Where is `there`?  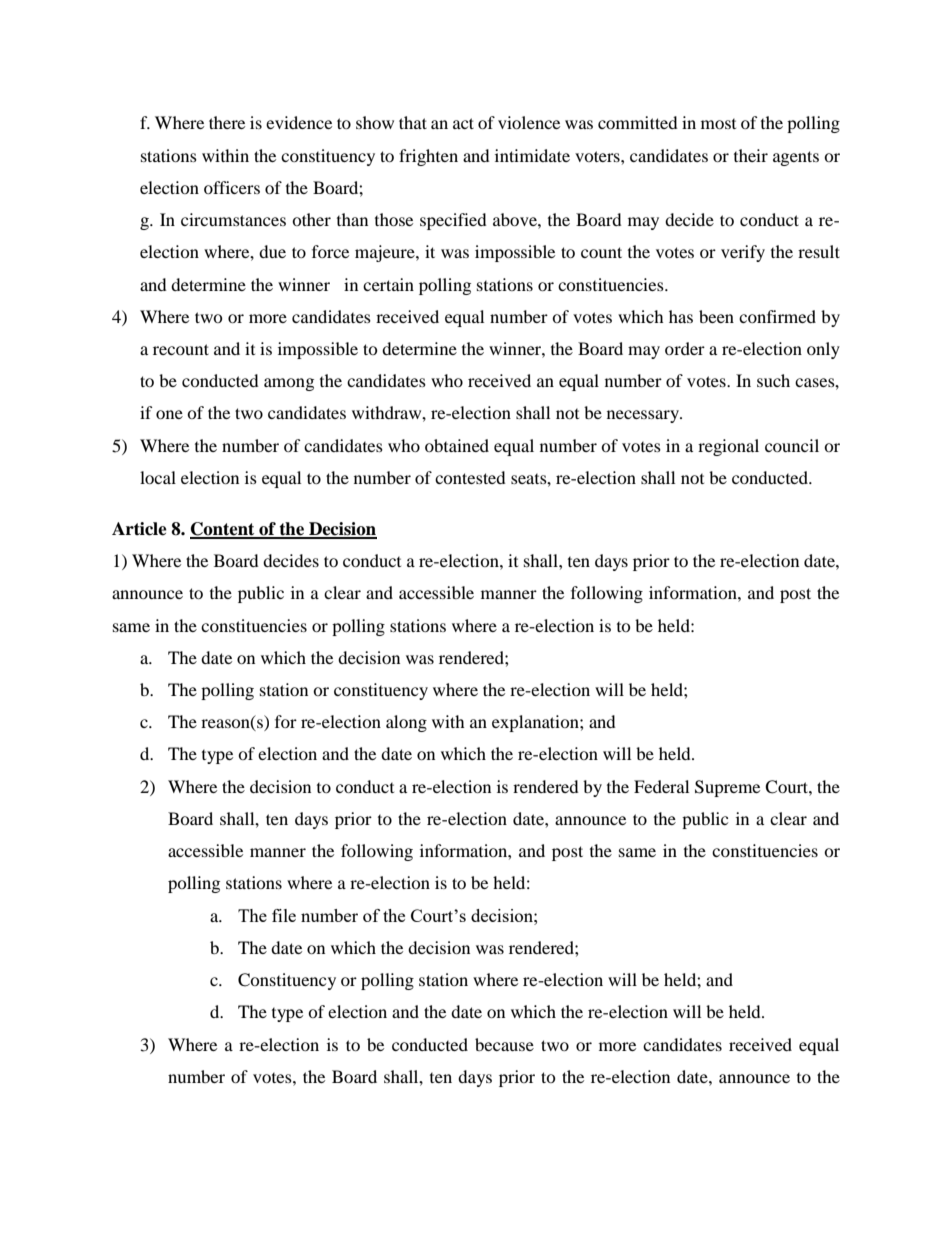 there is located at coordinates (227, 122).
